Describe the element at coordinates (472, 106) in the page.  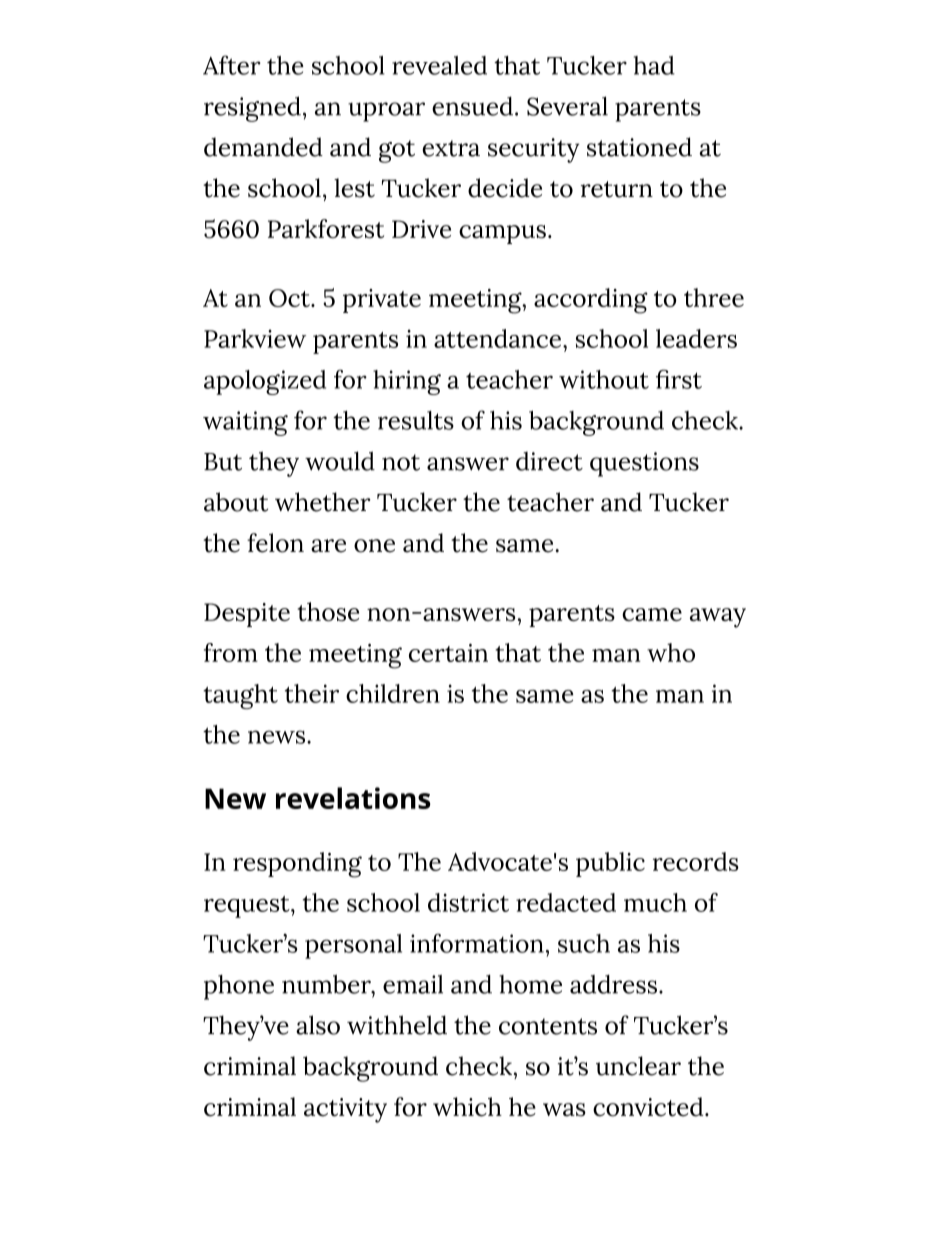
I see `ensued` at that location.
